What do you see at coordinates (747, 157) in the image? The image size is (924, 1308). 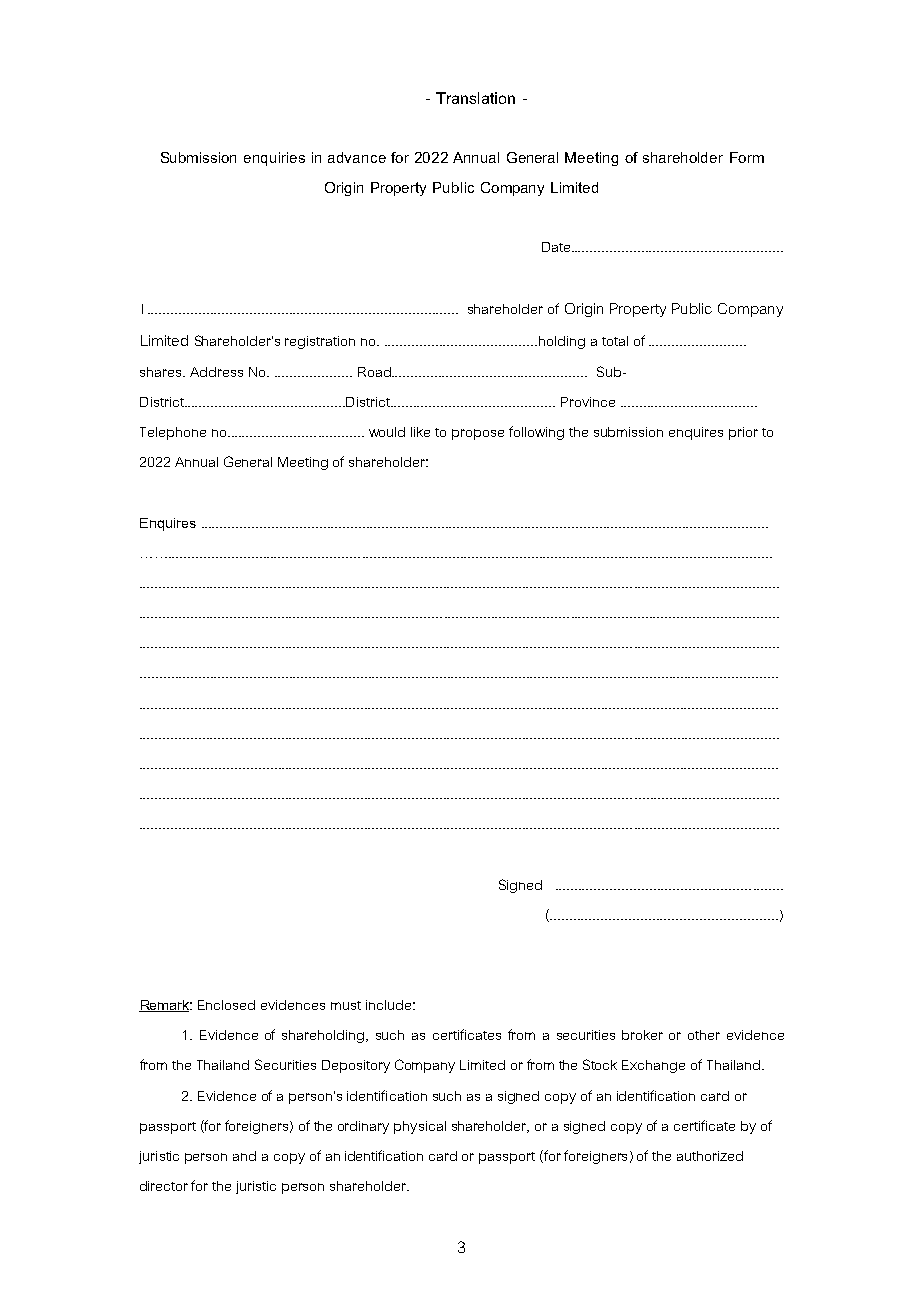 I see `Form` at bounding box center [747, 157].
